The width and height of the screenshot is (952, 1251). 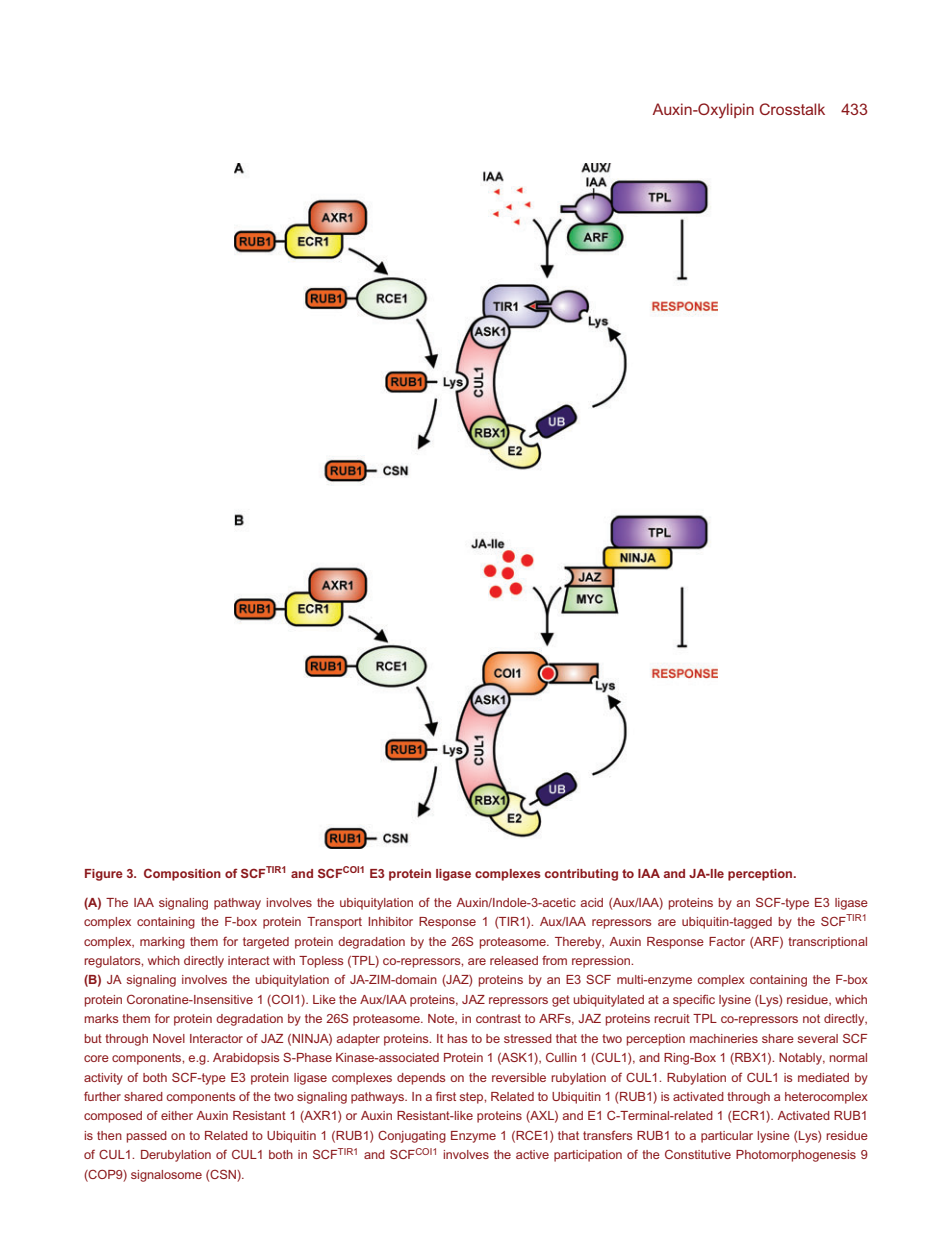 What do you see at coordinates (581, 875) in the screenshot?
I see `contributing` at bounding box center [581, 875].
